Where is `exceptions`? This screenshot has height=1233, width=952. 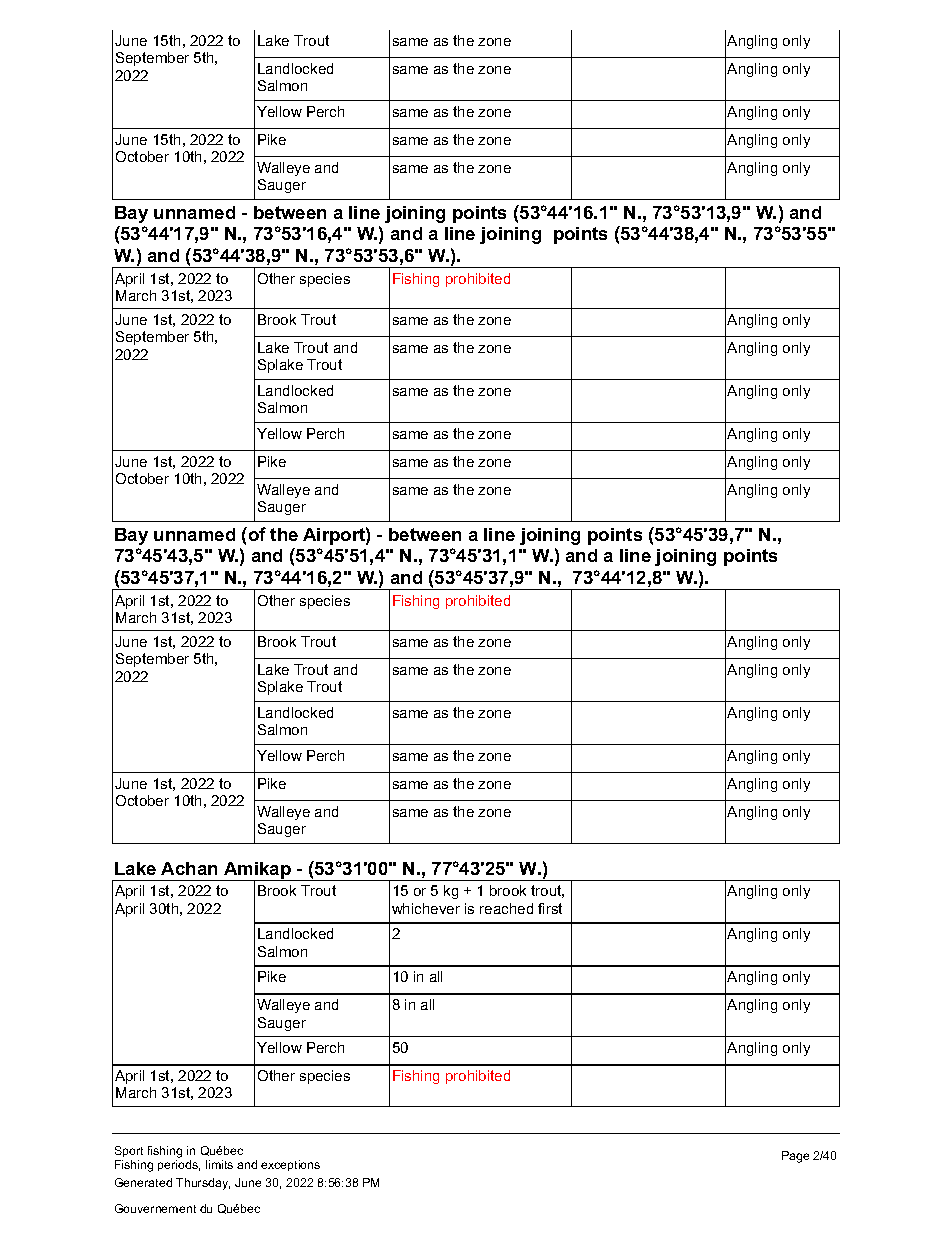 exceptions is located at coordinates (290, 1165).
